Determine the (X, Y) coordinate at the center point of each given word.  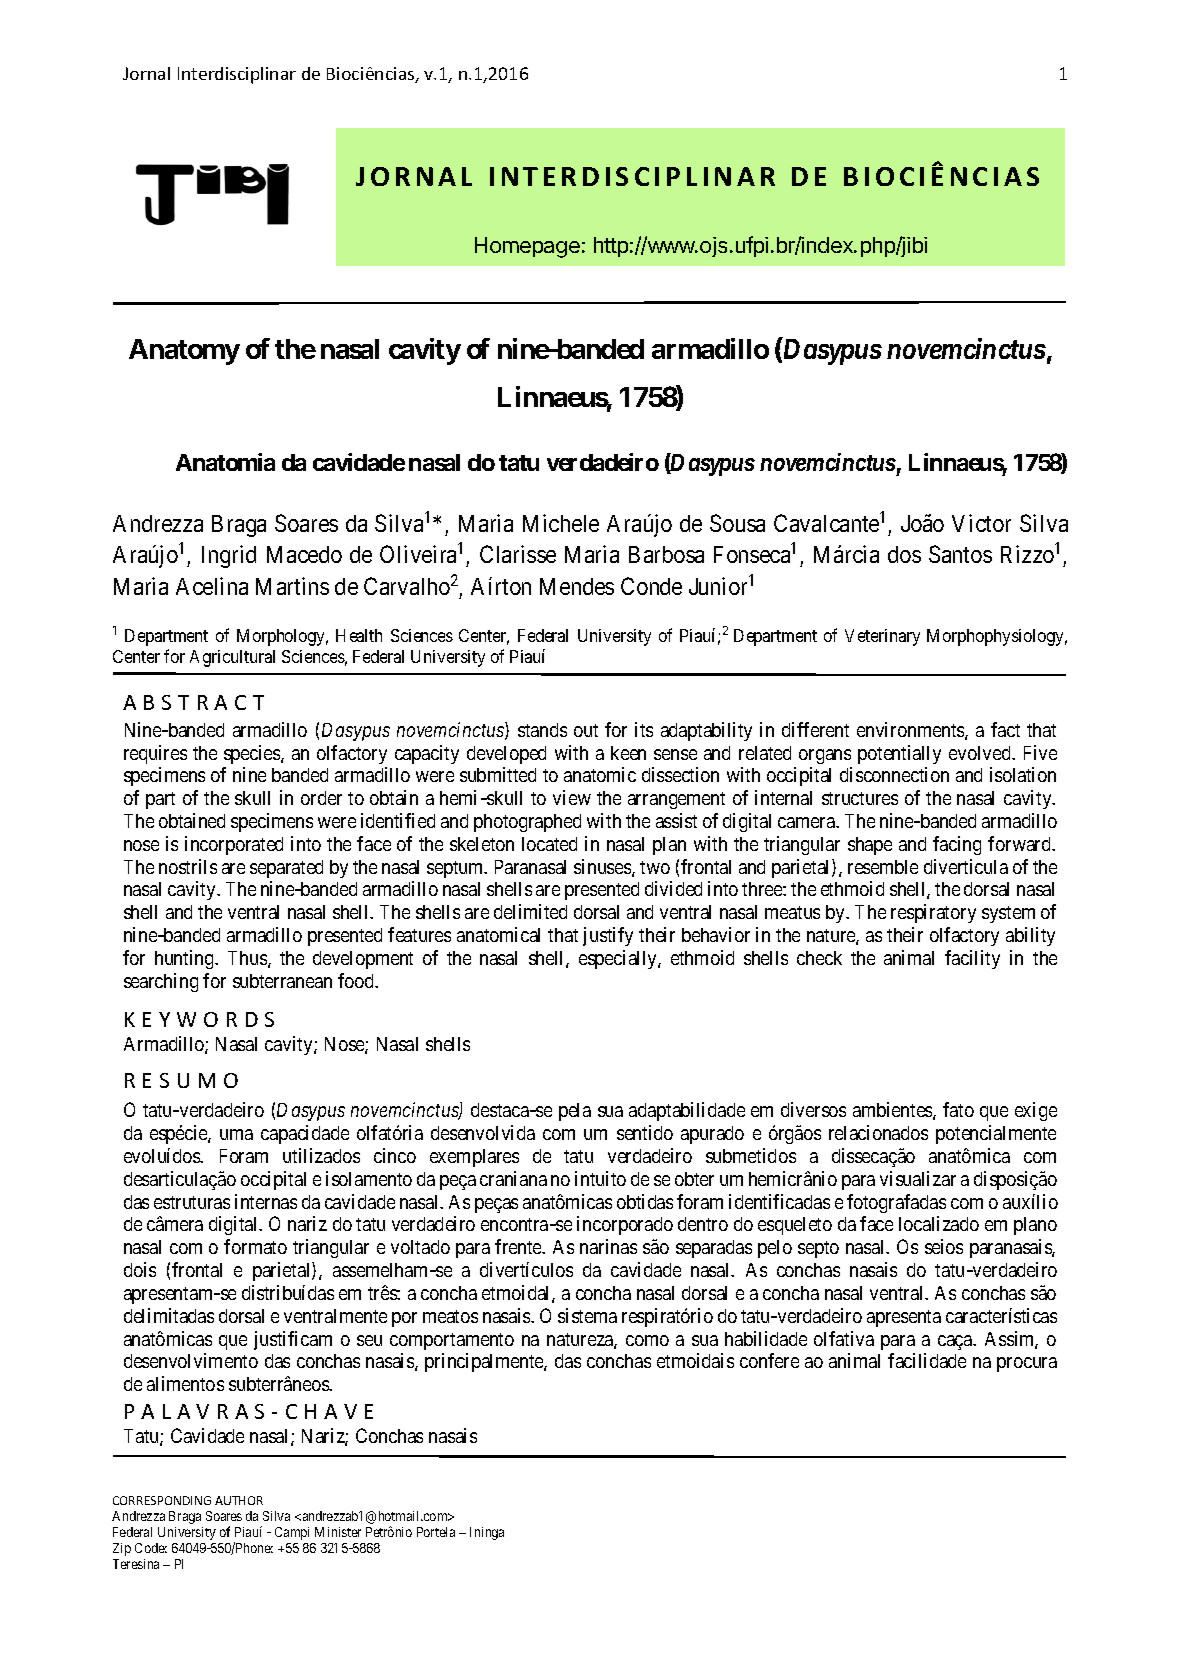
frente (519, 1246)
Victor (981, 523)
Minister (338, 1532)
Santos (960, 554)
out (586, 730)
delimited (530, 911)
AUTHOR (239, 1500)
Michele (561, 523)
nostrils (188, 866)
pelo (775, 1249)
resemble (883, 867)
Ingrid (229, 556)
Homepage (527, 247)
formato (255, 1246)
